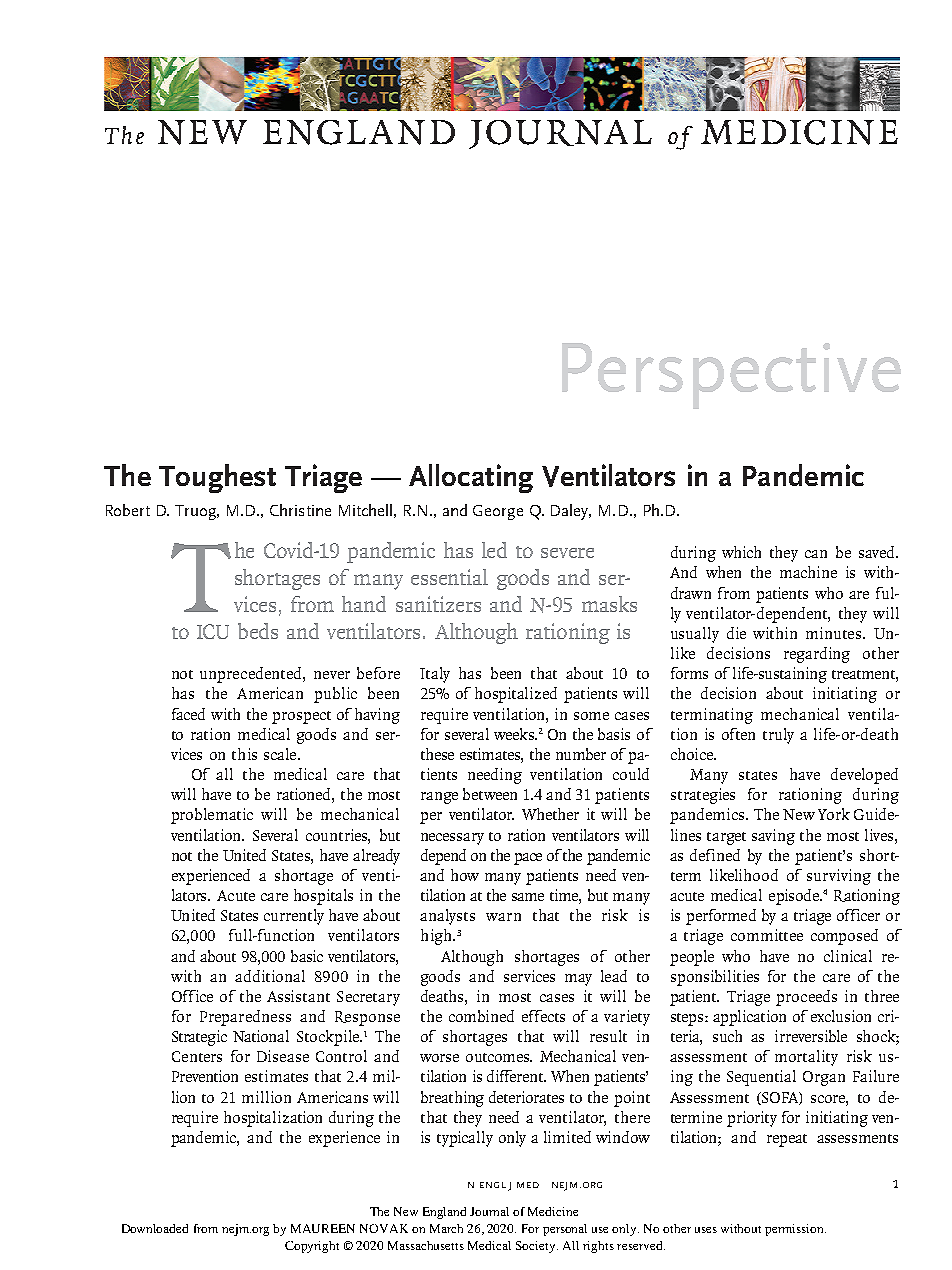 The height and width of the screenshot is (1270, 952). What do you see at coordinates (537, 1247) in the screenshot?
I see `Society` at bounding box center [537, 1247].
